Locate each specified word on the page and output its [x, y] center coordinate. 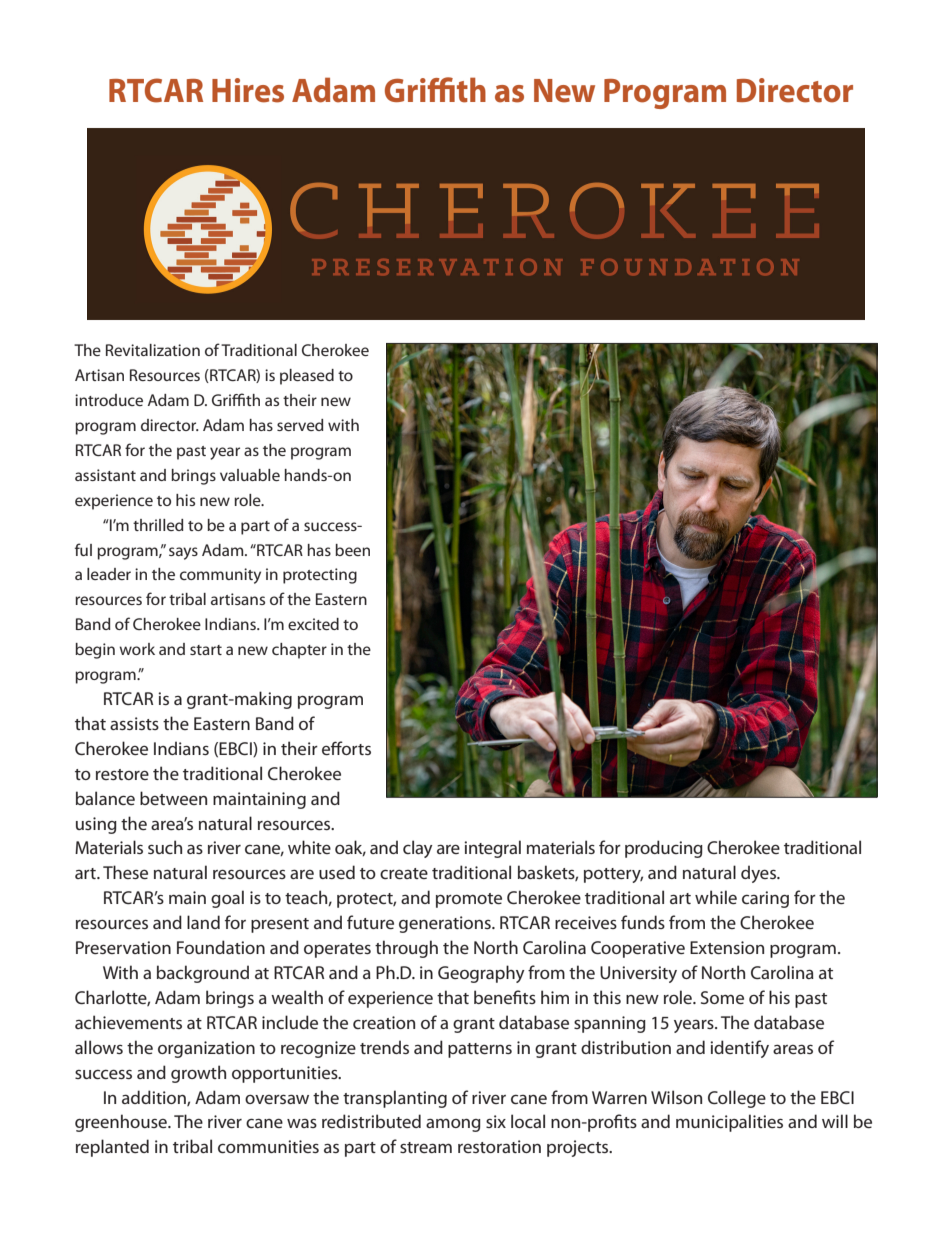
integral [492, 849]
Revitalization [153, 350]
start [206, 650]
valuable [250, 475]
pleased [307, 377]
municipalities [729, 1123]
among [453, 1125]
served [300, 425]
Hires [248, 90]
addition [155, 1098]
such [165, 847]
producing [664, 849]
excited [313, 624]
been [352, 550]
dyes [759, 874]
